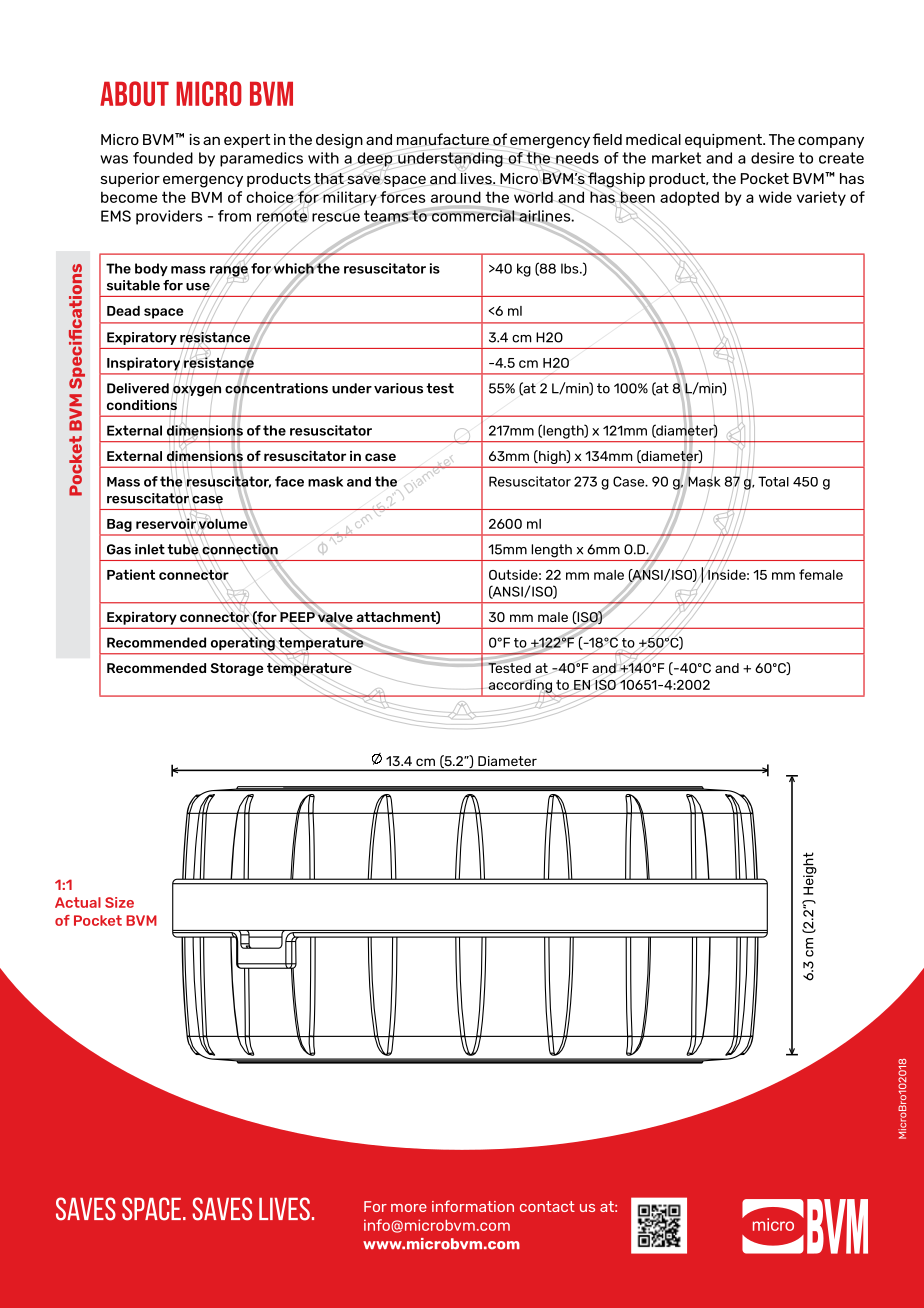 Image resolution: width=924 pixels, height=1308 pixels. What do you see at coordinates (119, 902) in the document?
I see `Size` at bounding box center [119, 902].
